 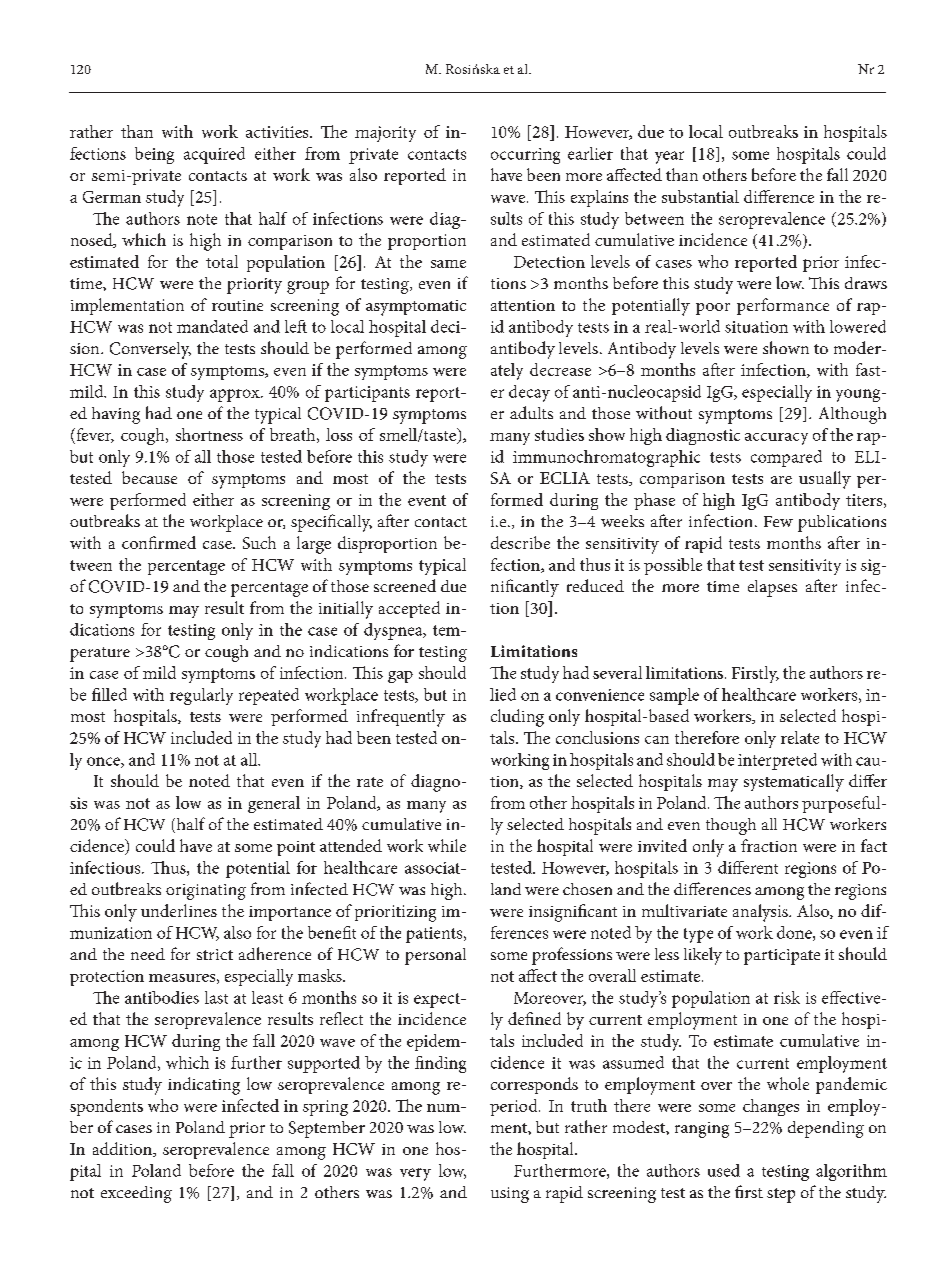 What do you see at coordinates (400, 677) in the document?
I see `gap` at bounding box center [400, 677].
